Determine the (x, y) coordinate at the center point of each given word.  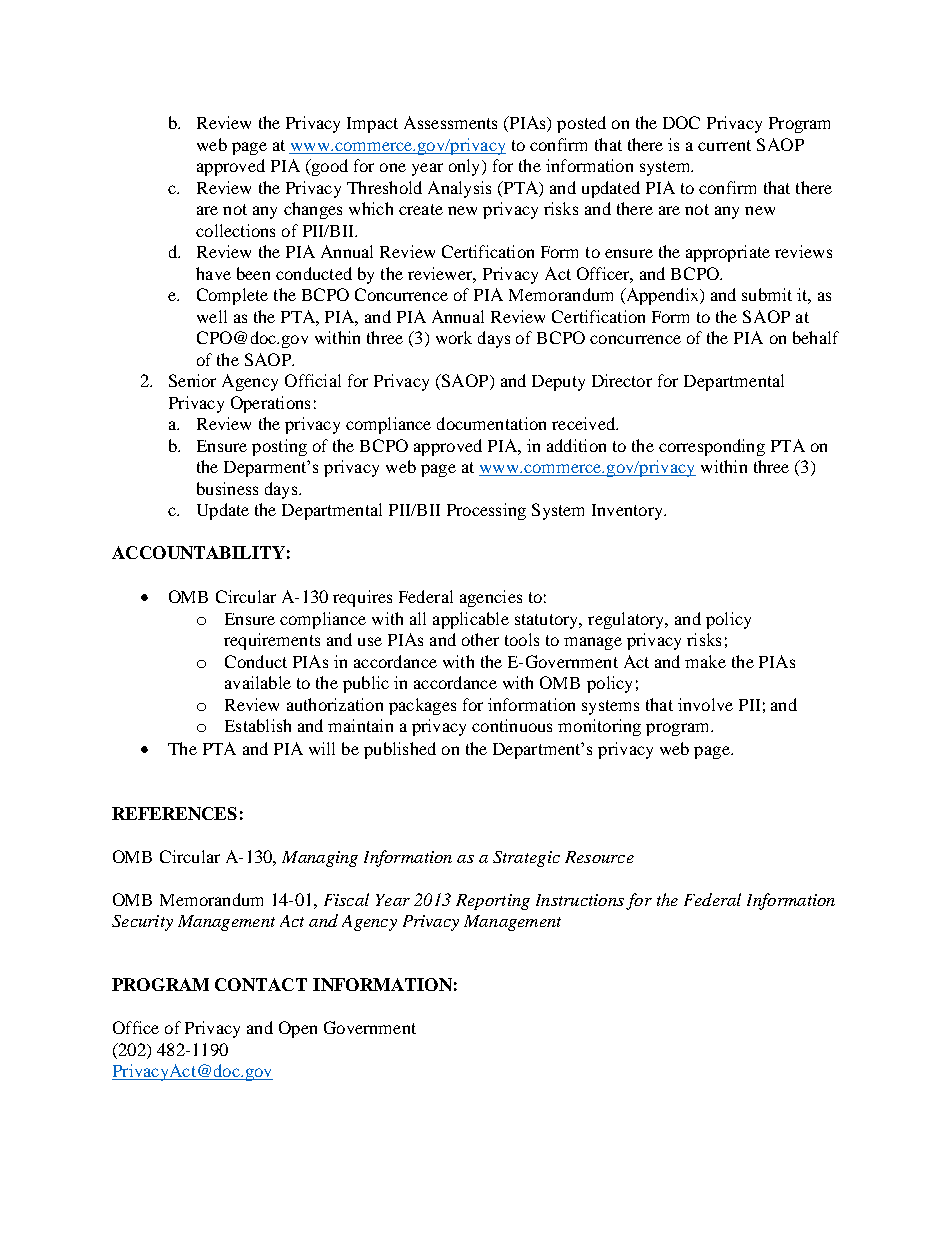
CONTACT (261, 984)
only (466, 167)
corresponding (712, 447)
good (328, 167)
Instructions (580, 900)
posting (279, 447)
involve (705, 704)
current (724, 145)
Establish (258, 725)
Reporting (493, 902)
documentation (491, 423)
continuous (512, 725)
